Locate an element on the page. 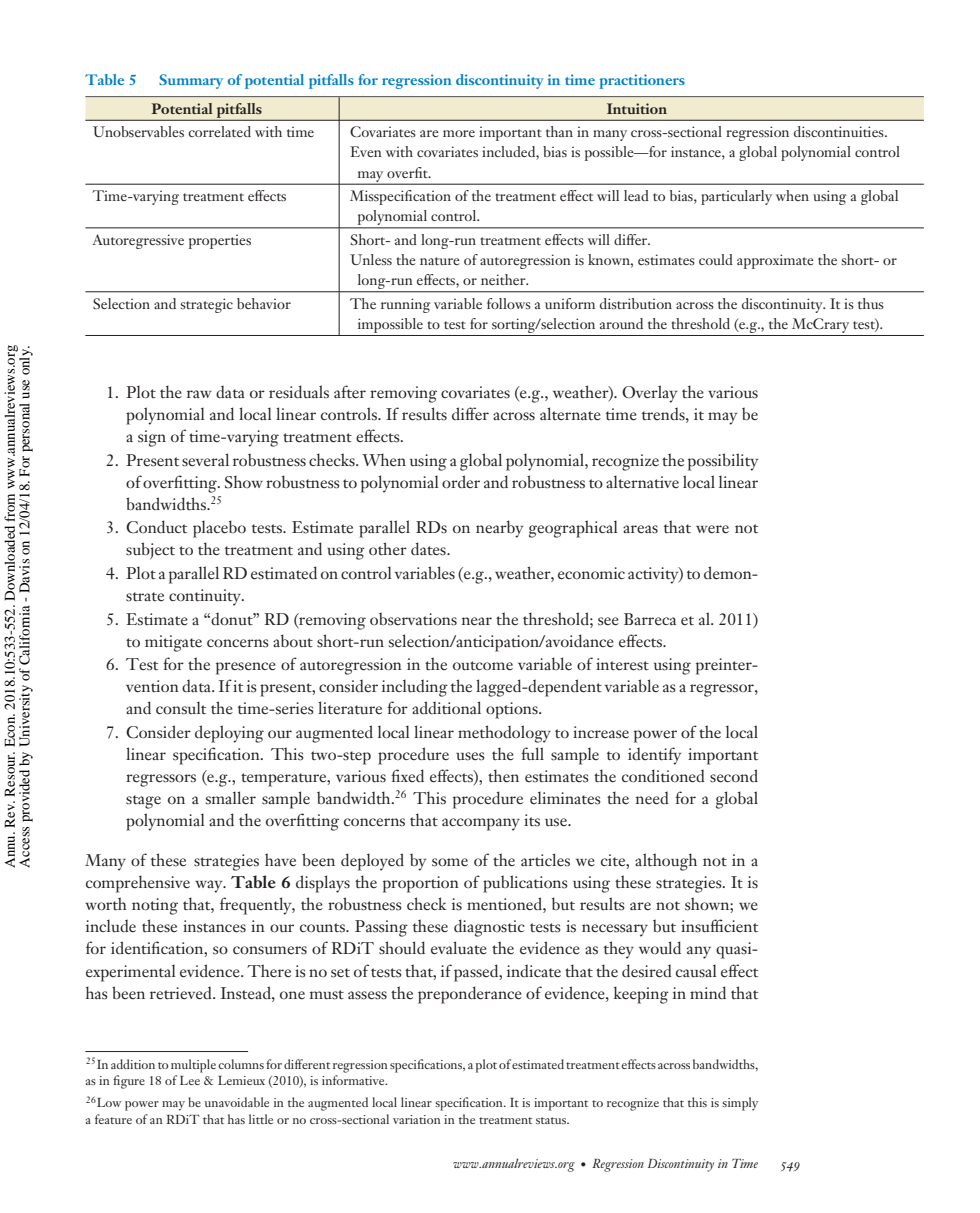 This document has width=980, height=1213. more is located at coordinates (459, 133).
